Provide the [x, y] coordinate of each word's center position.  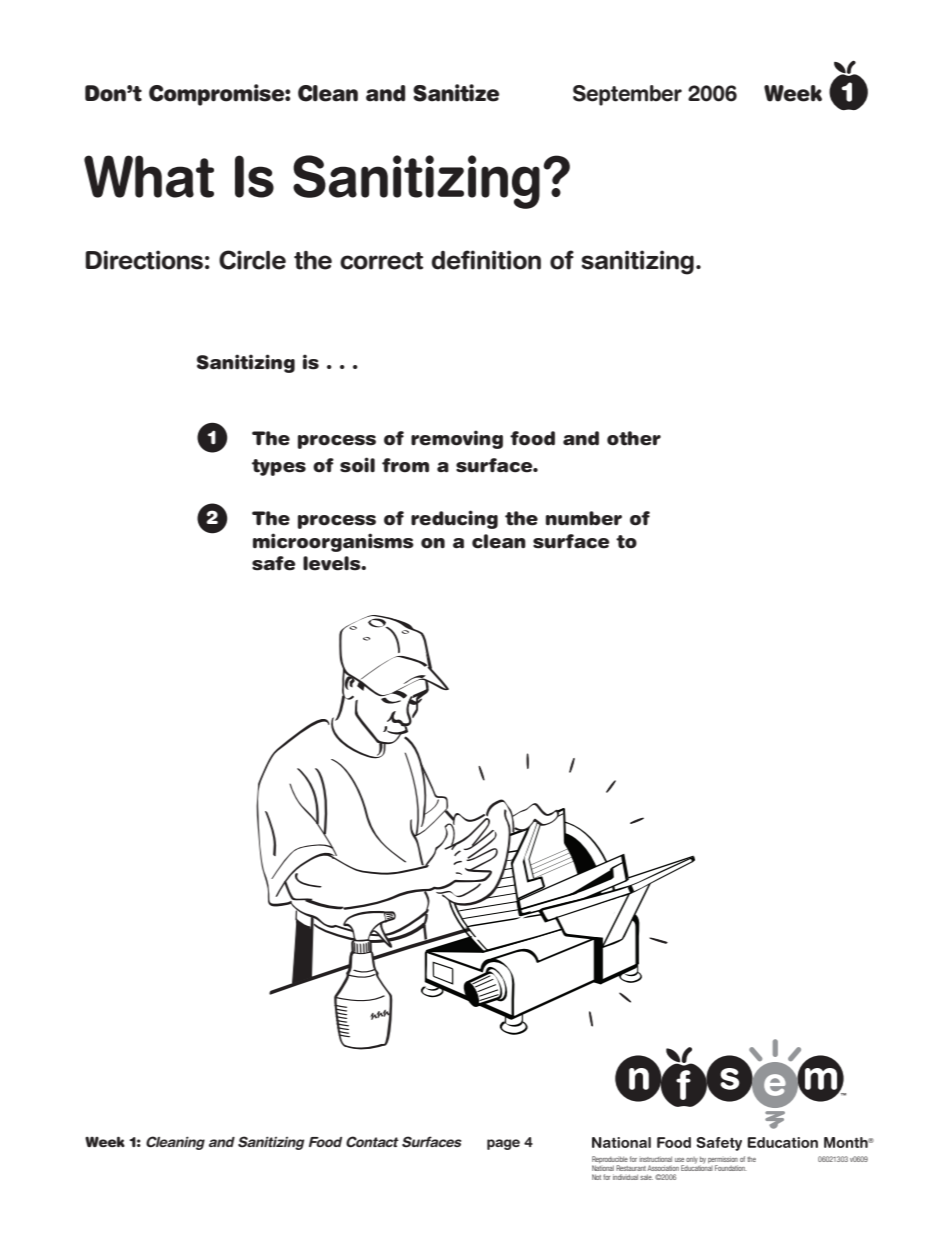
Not [596, 1177]
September [627, 95]
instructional [655, 1159]
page [503, 1144]
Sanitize [456, 93]
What [149, 176]
